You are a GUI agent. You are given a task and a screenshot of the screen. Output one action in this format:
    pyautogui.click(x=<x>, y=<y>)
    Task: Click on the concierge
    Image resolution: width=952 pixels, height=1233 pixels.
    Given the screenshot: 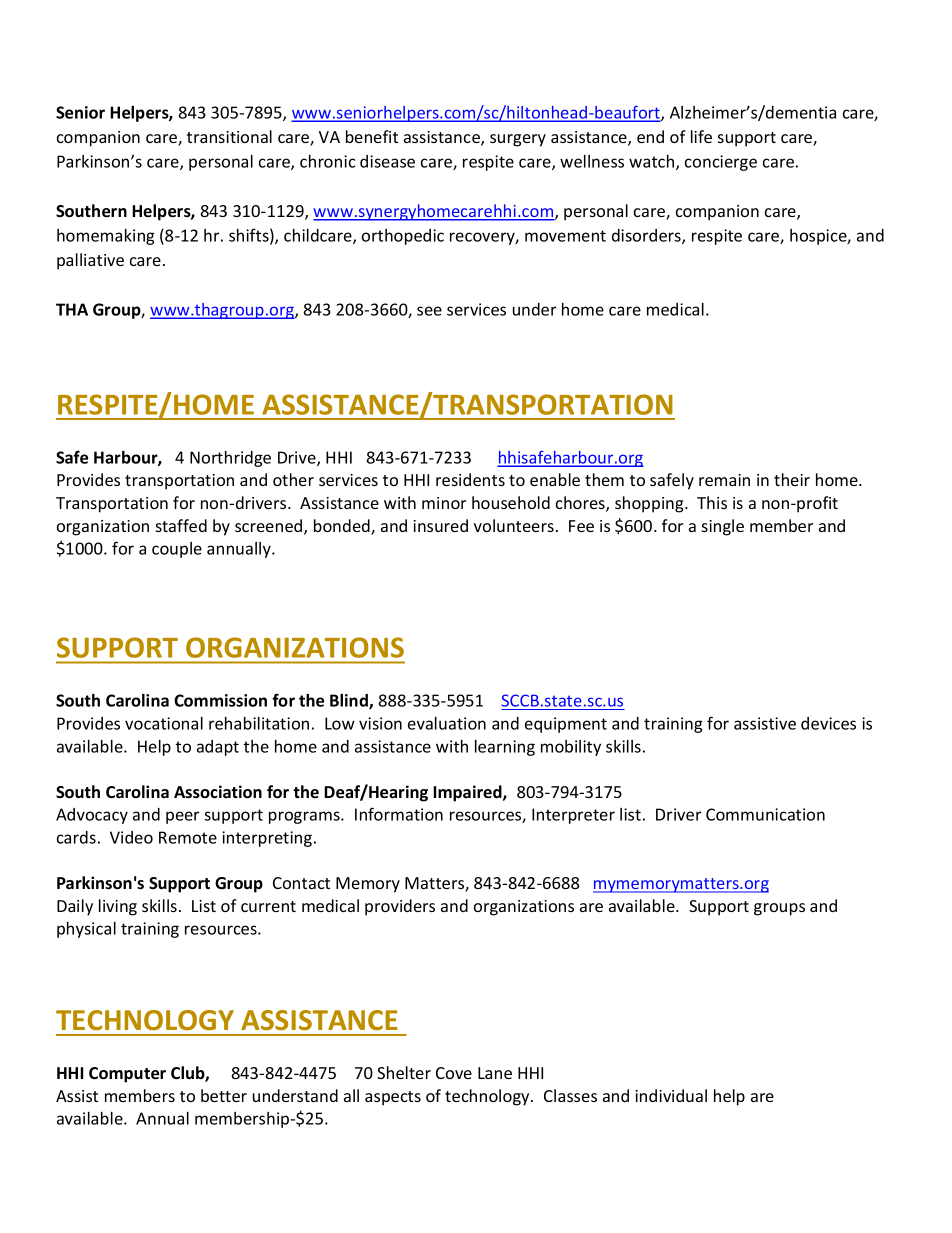 What is the action you would take?
    pyautogui.click(x=721, y=163)
